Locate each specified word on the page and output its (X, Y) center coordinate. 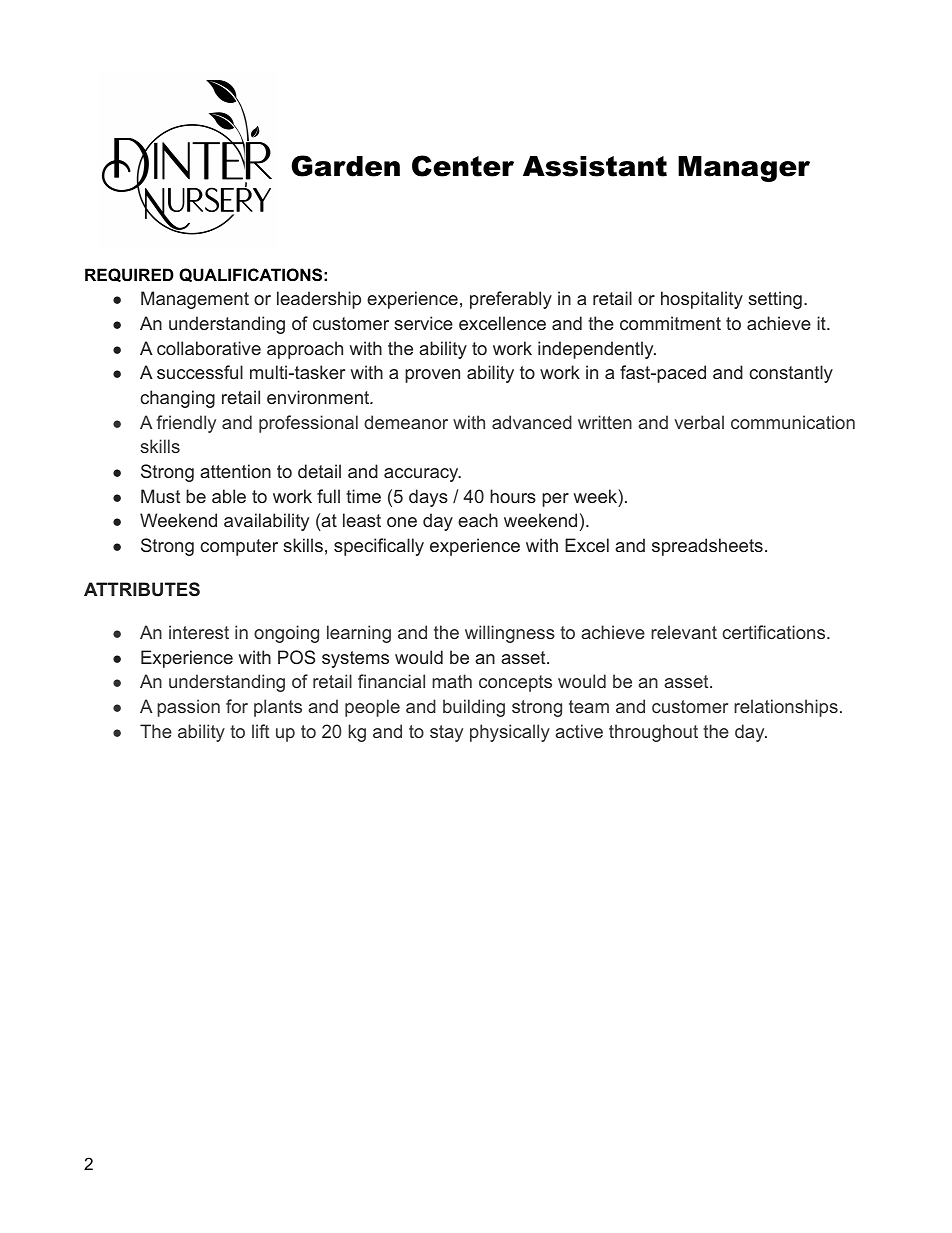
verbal (699, 422)
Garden (345, 166)
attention (235, 471)
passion (188, 708)
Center (463, 166)
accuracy (422, 475)
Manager (744, 169)
